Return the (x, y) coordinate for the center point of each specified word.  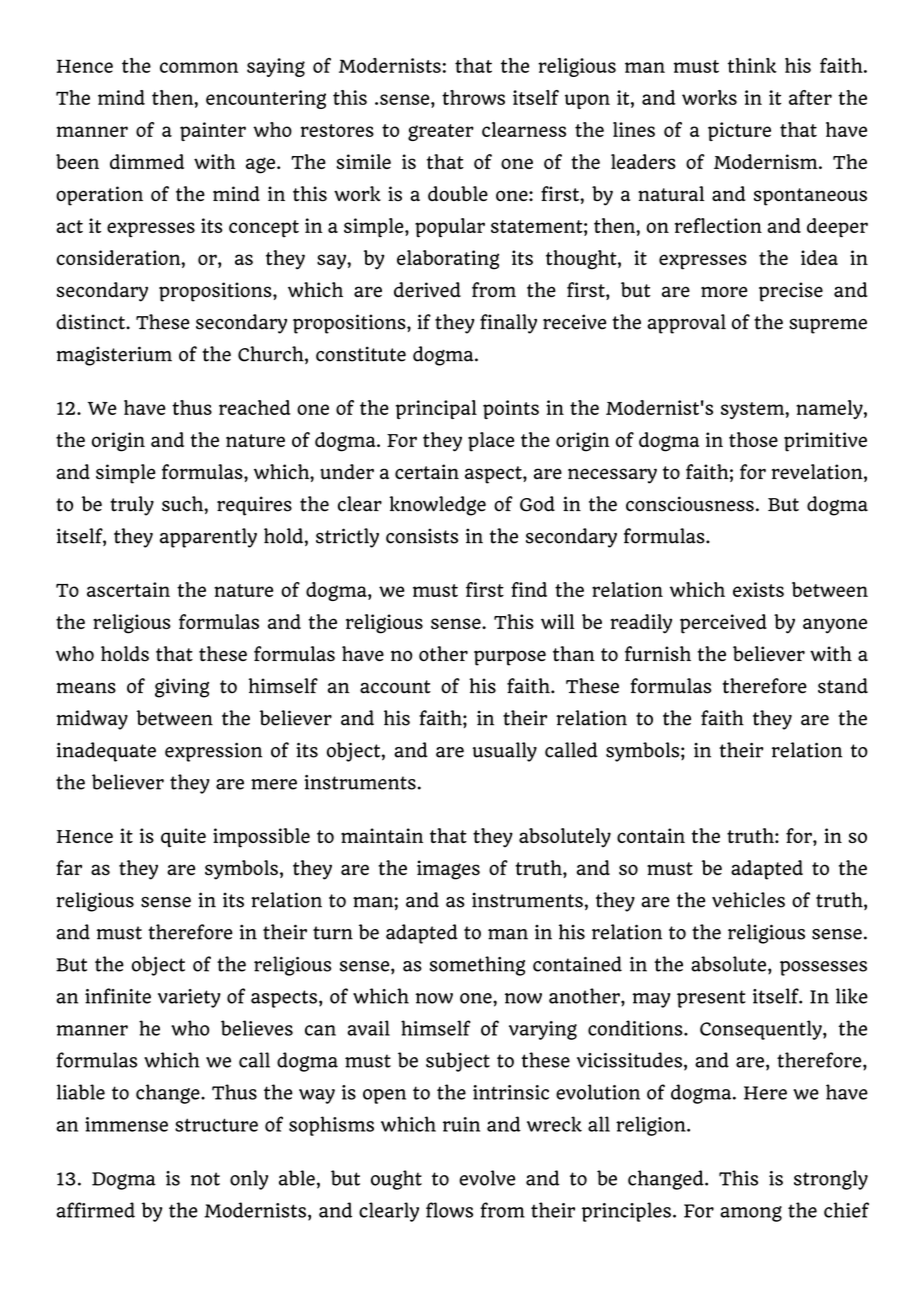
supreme (828, 326)
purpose (510, 658)
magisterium (114, 356)
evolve (487, 1178)
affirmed (95, 1210)
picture (739, 131)
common (199, 67)
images (448, 870)
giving (182, 688)
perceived (723, 624)
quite (183, 838)
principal (436, 409)
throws (473, 97)
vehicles (748, 900)
